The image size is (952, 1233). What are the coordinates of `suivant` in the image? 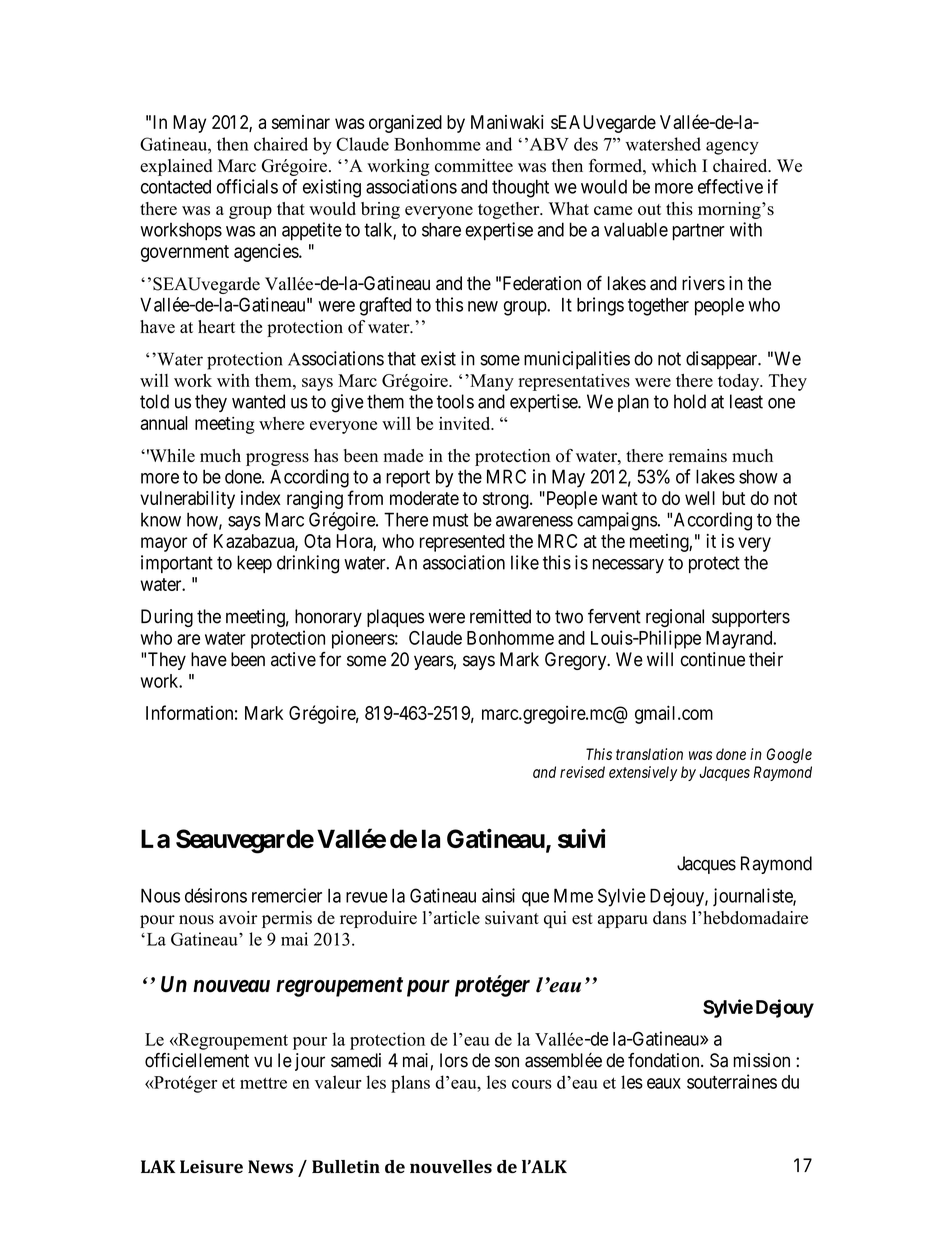 It's located at (512, 918).
